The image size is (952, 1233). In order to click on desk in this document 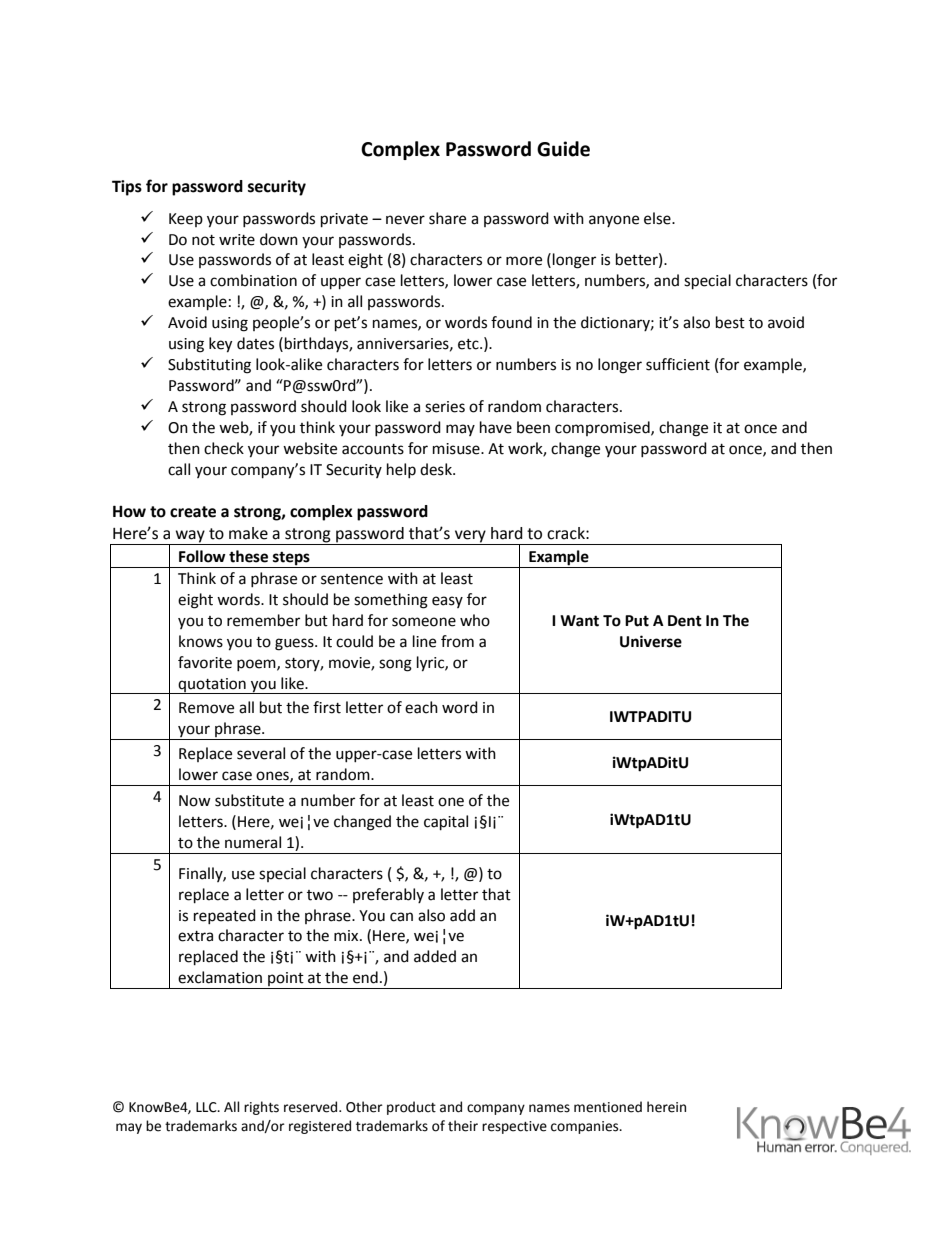, I will do `click(437, 469)`.
